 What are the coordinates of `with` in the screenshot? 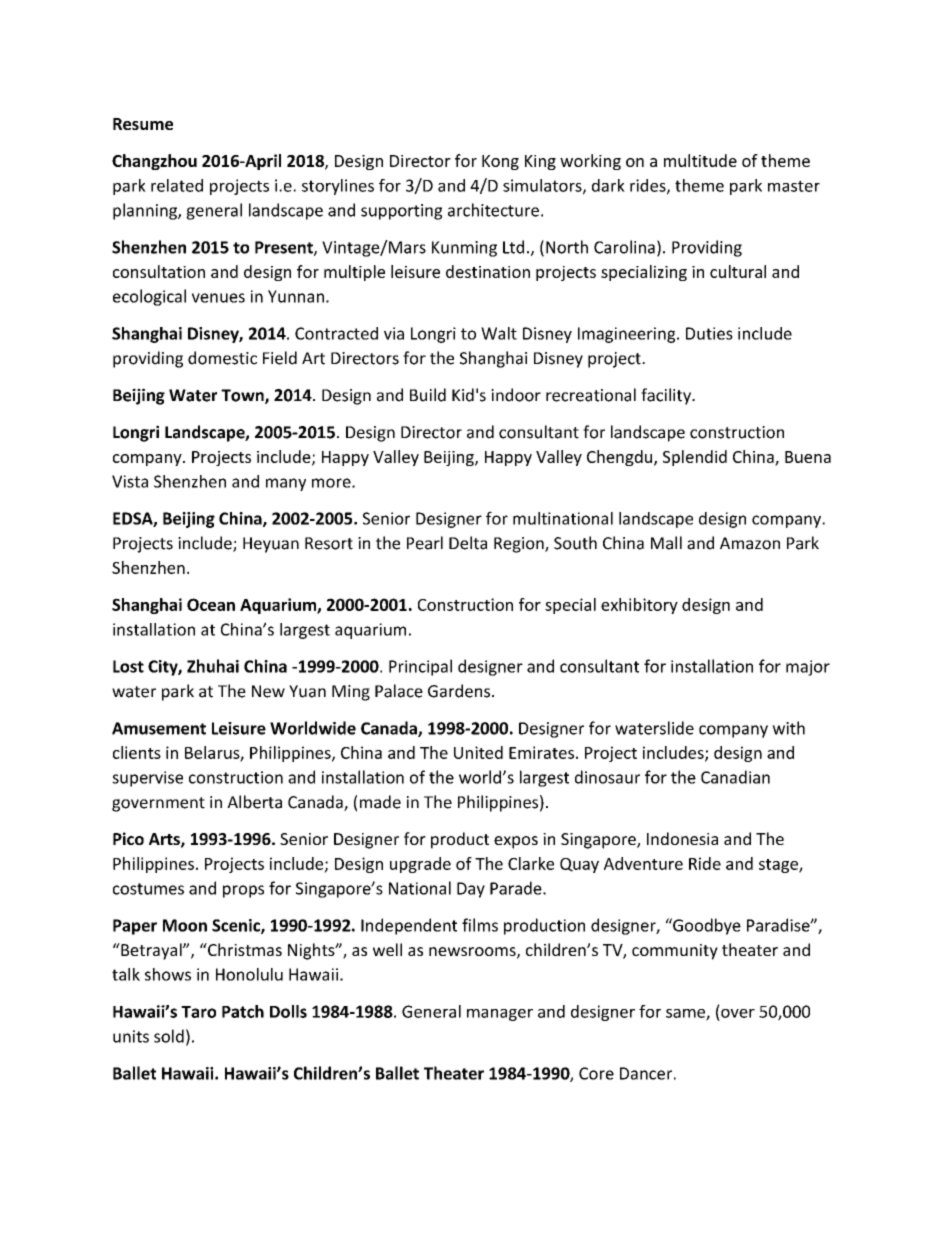 It's located at (788, 728).
